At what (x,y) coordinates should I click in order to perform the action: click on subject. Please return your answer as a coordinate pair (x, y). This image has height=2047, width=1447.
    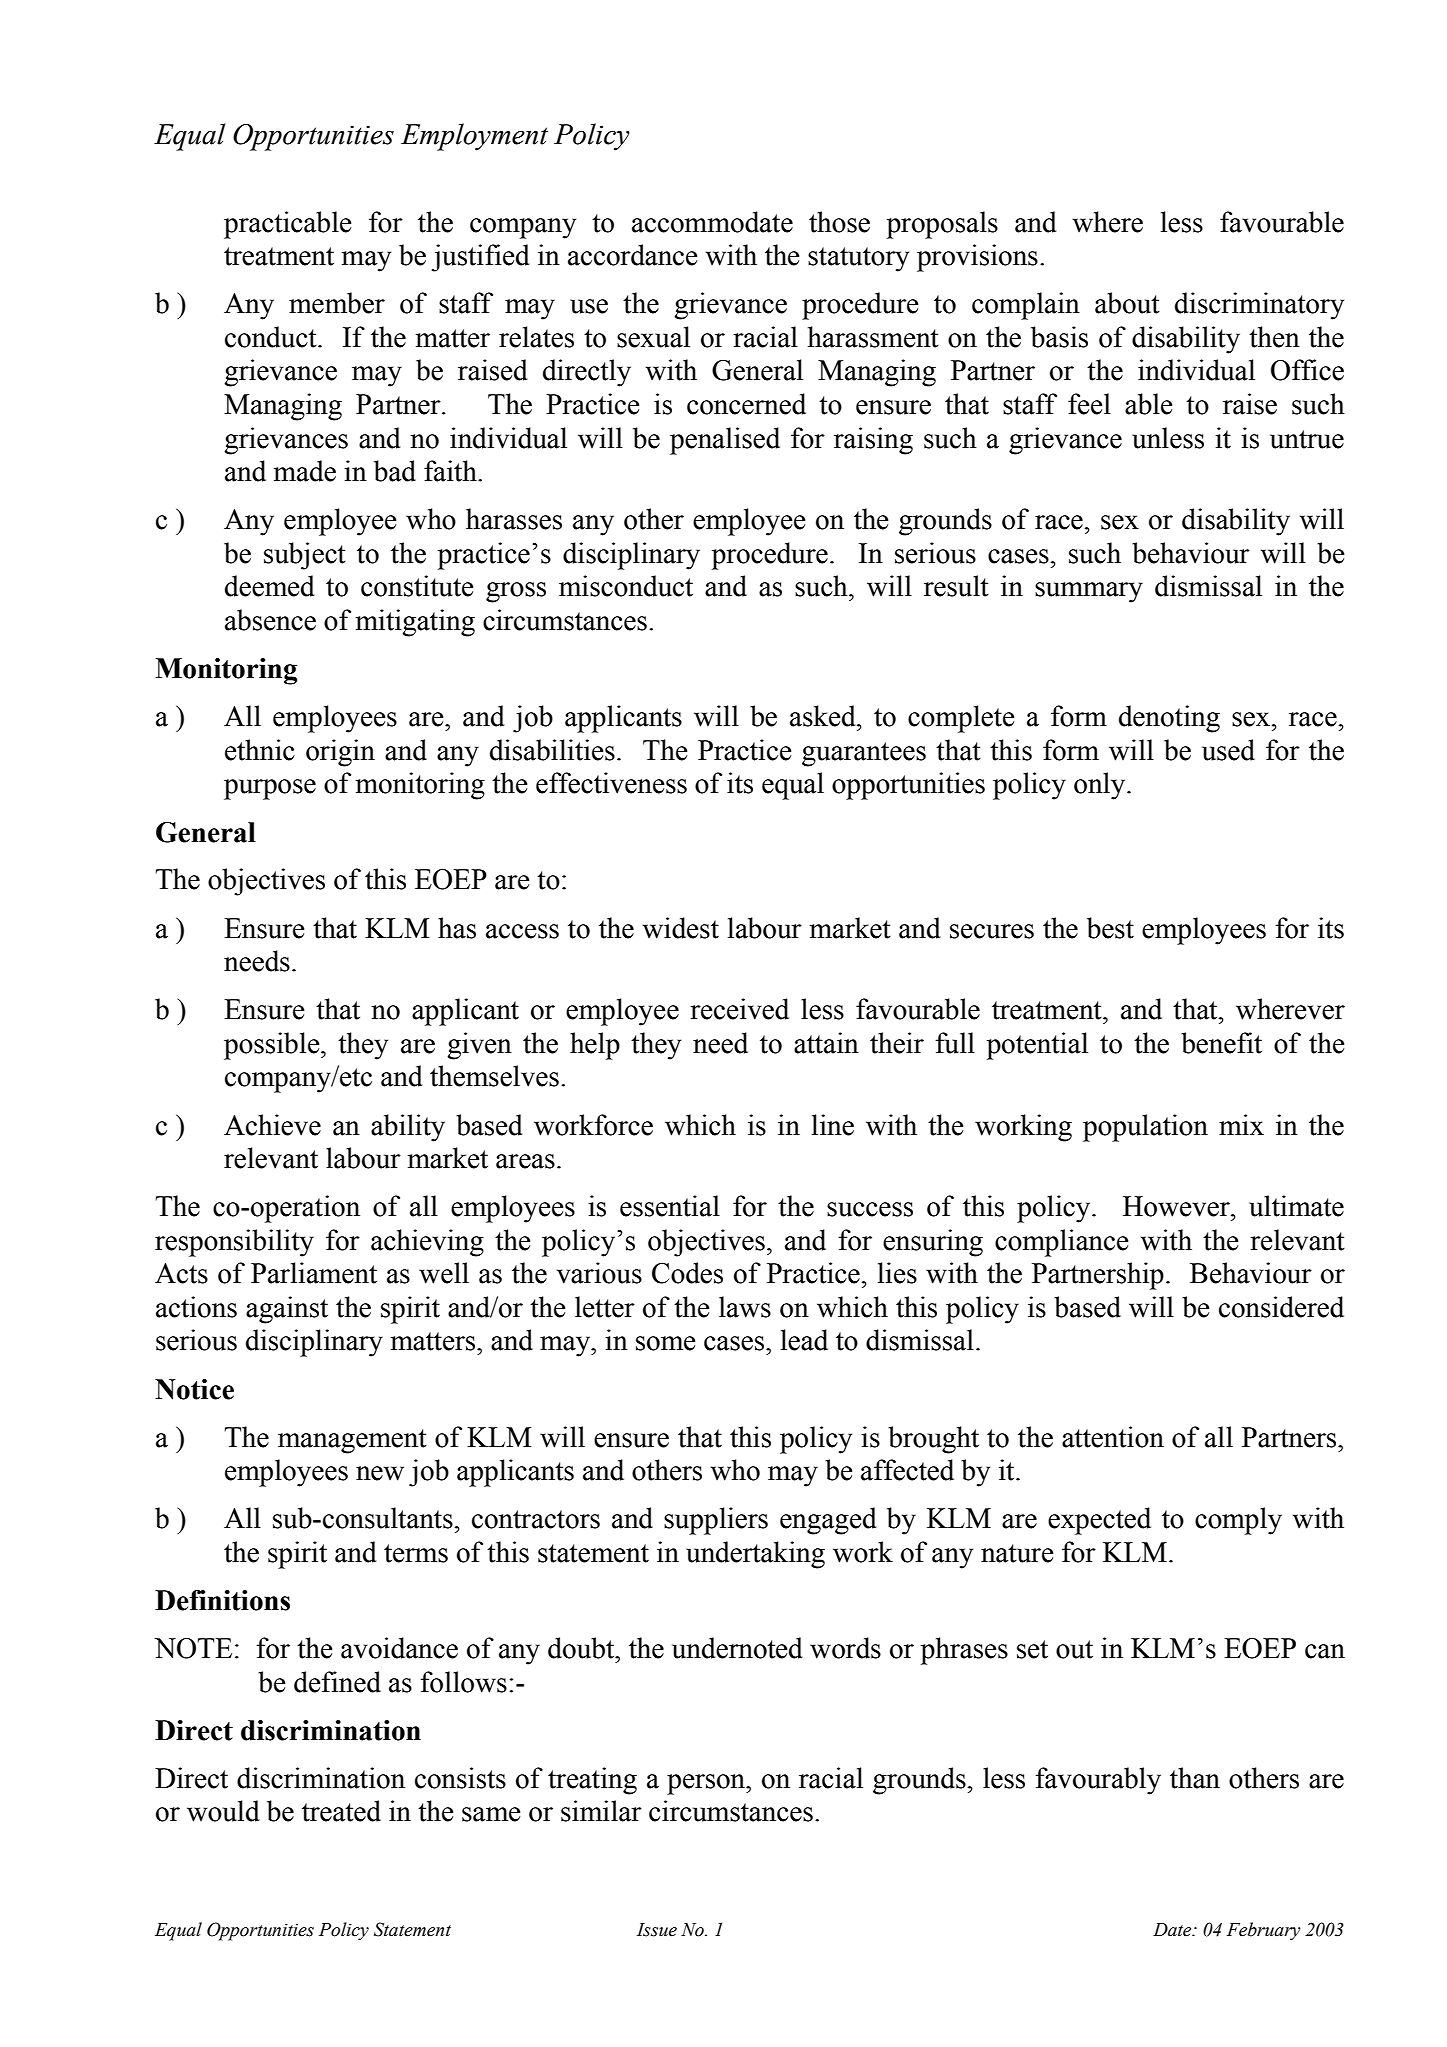
    Looking at the image, I should click on (305, 556).
